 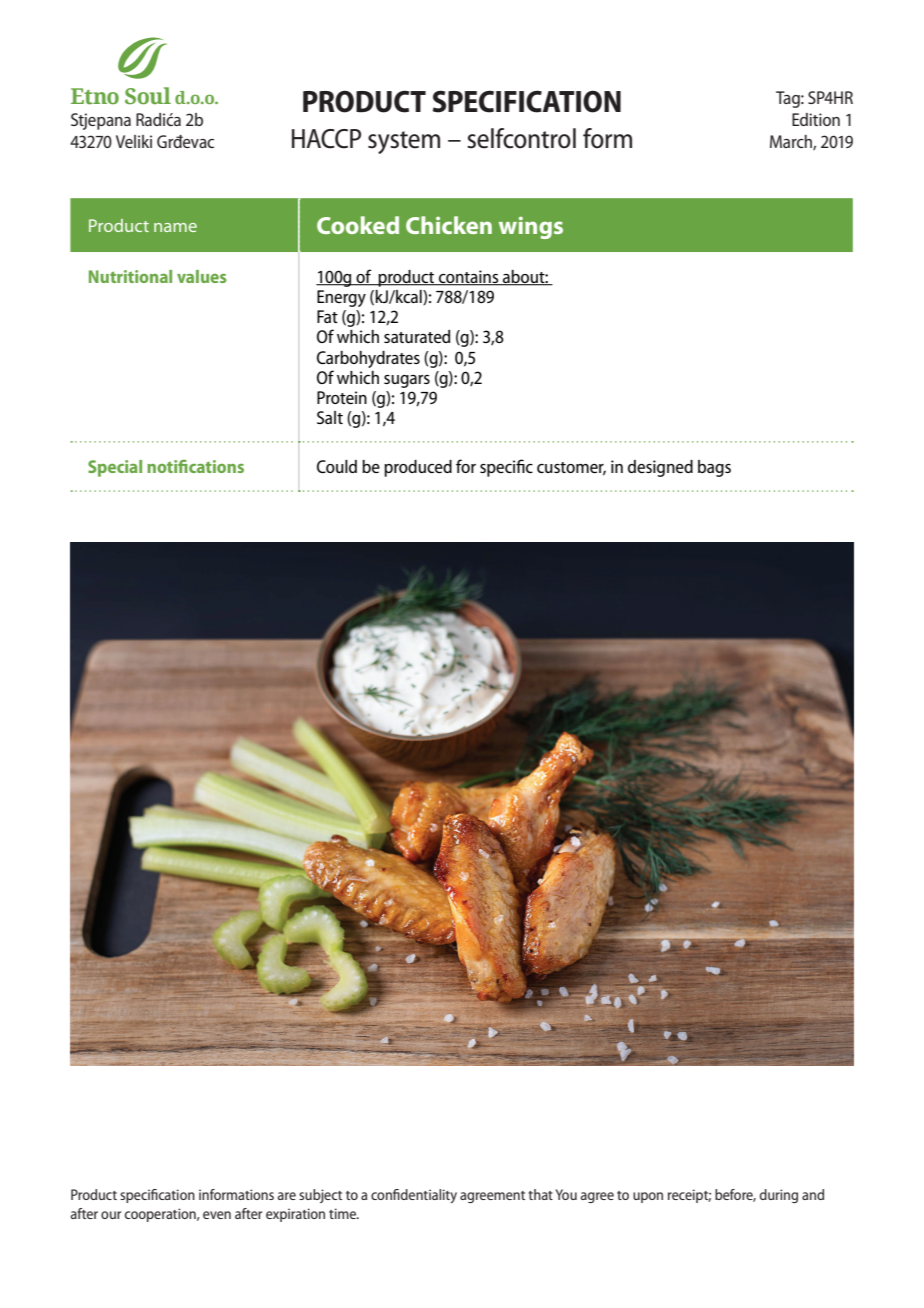 I want to click on Soul, so click(x=148, y=96).
